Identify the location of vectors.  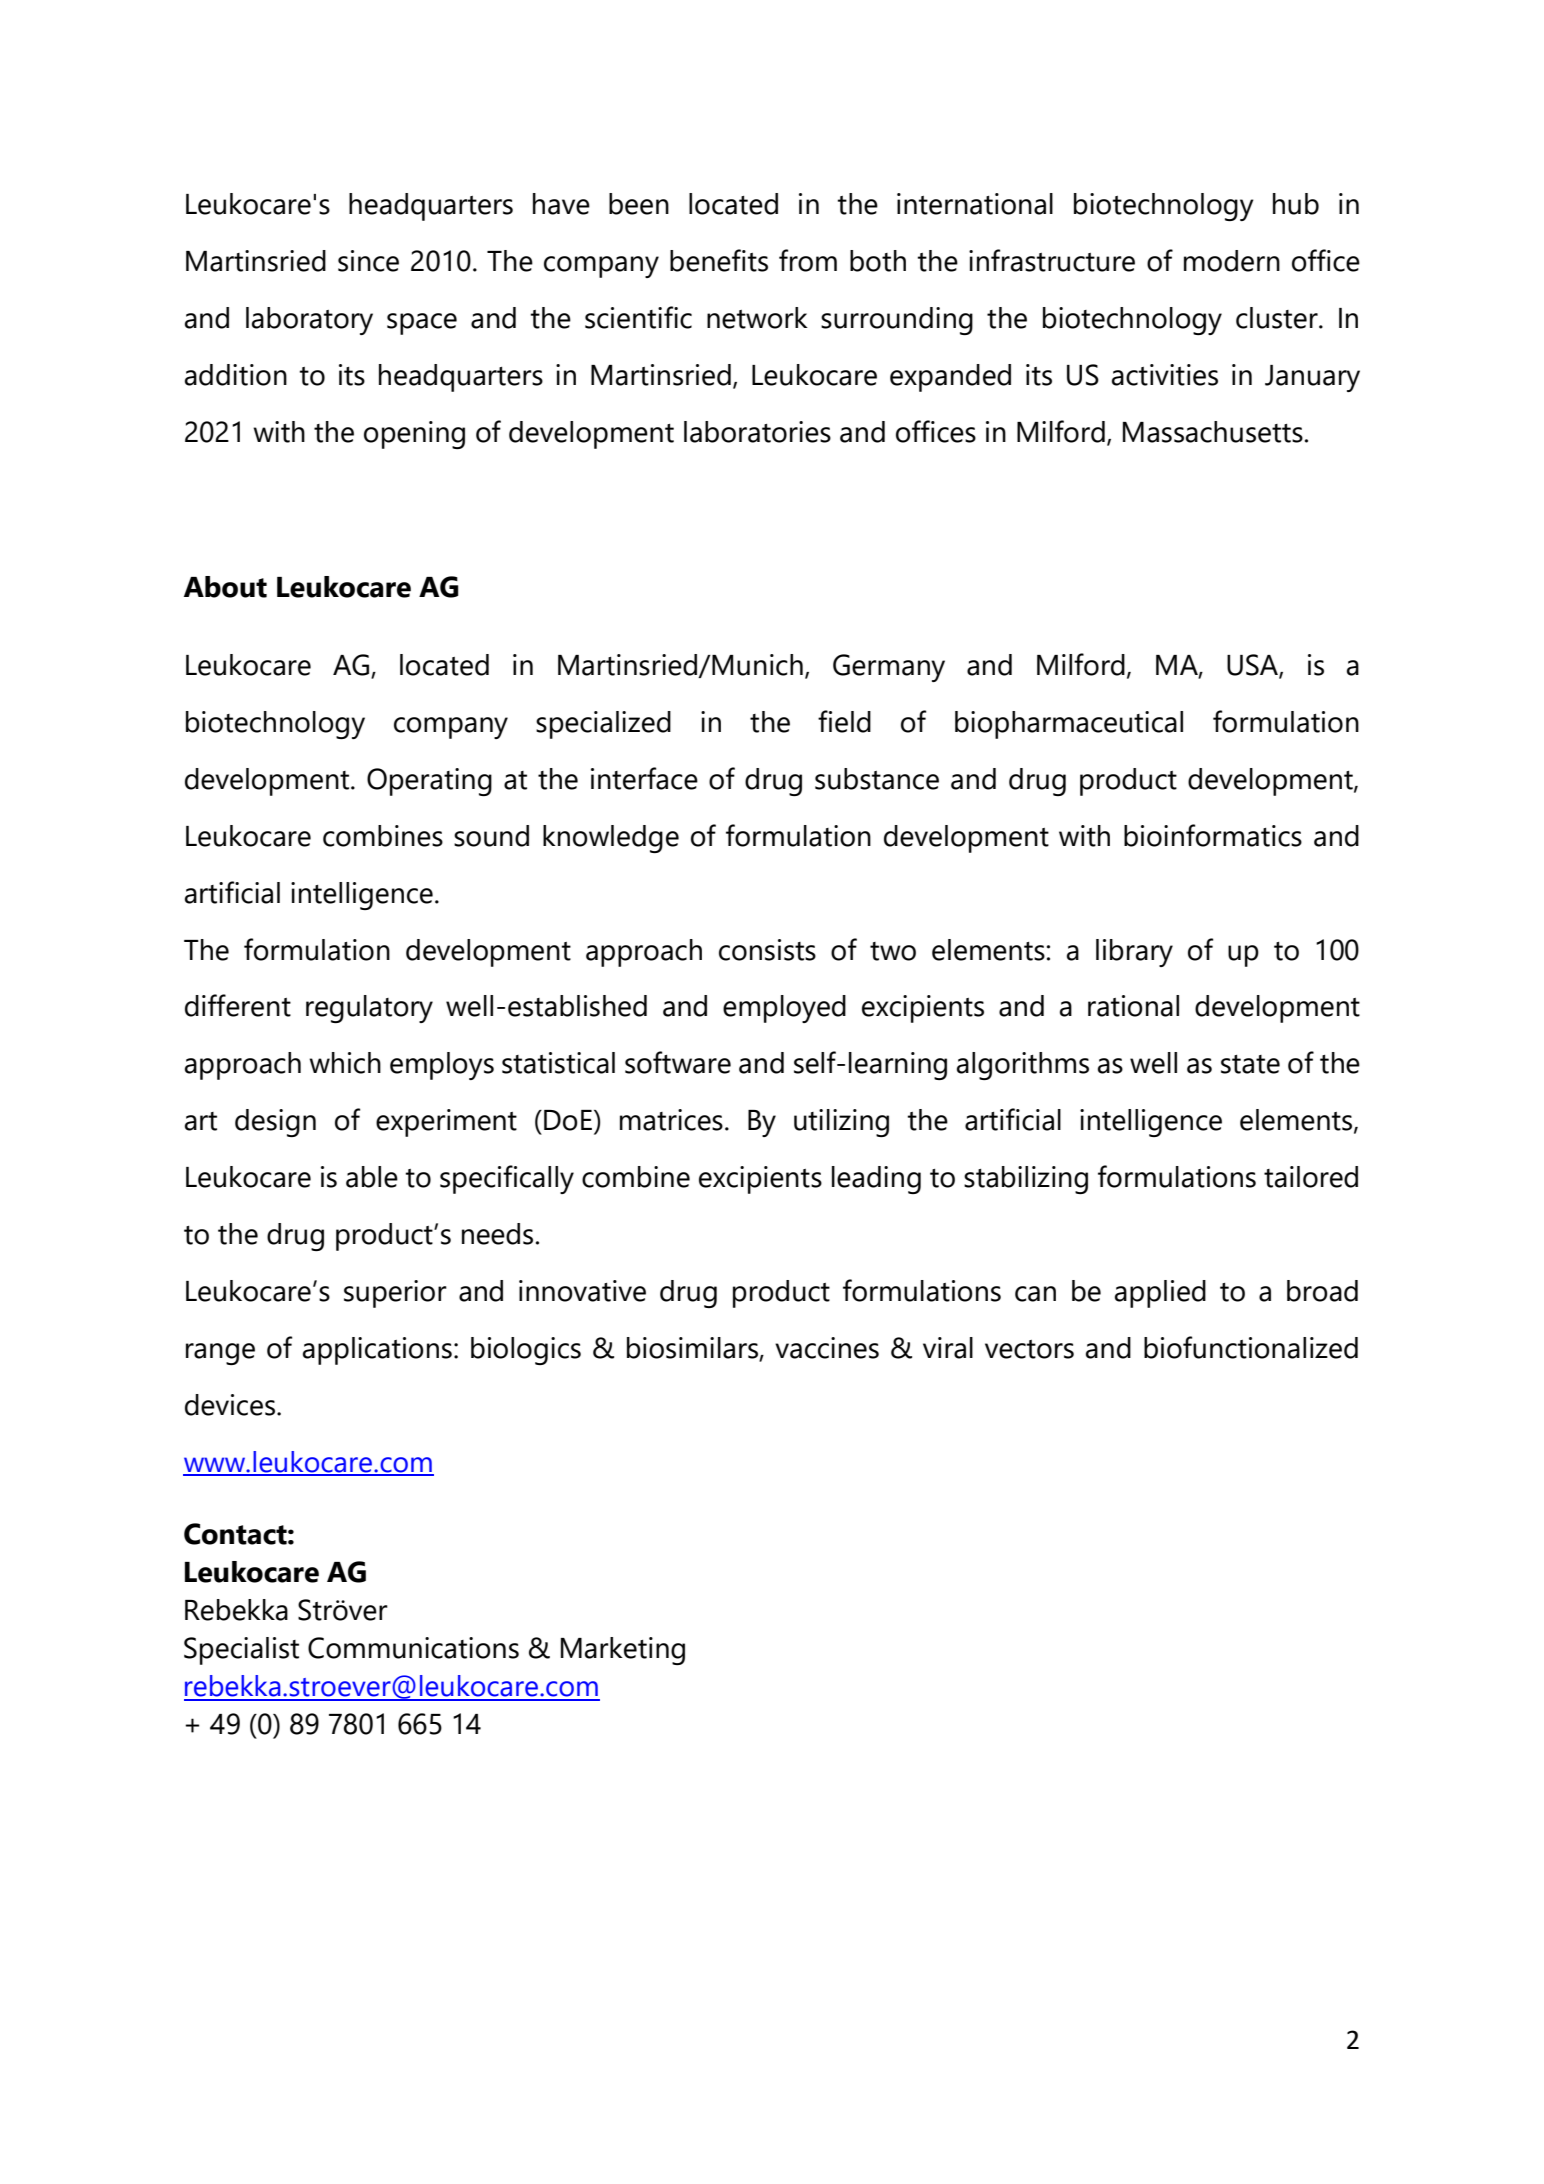
(1029, 1349).
